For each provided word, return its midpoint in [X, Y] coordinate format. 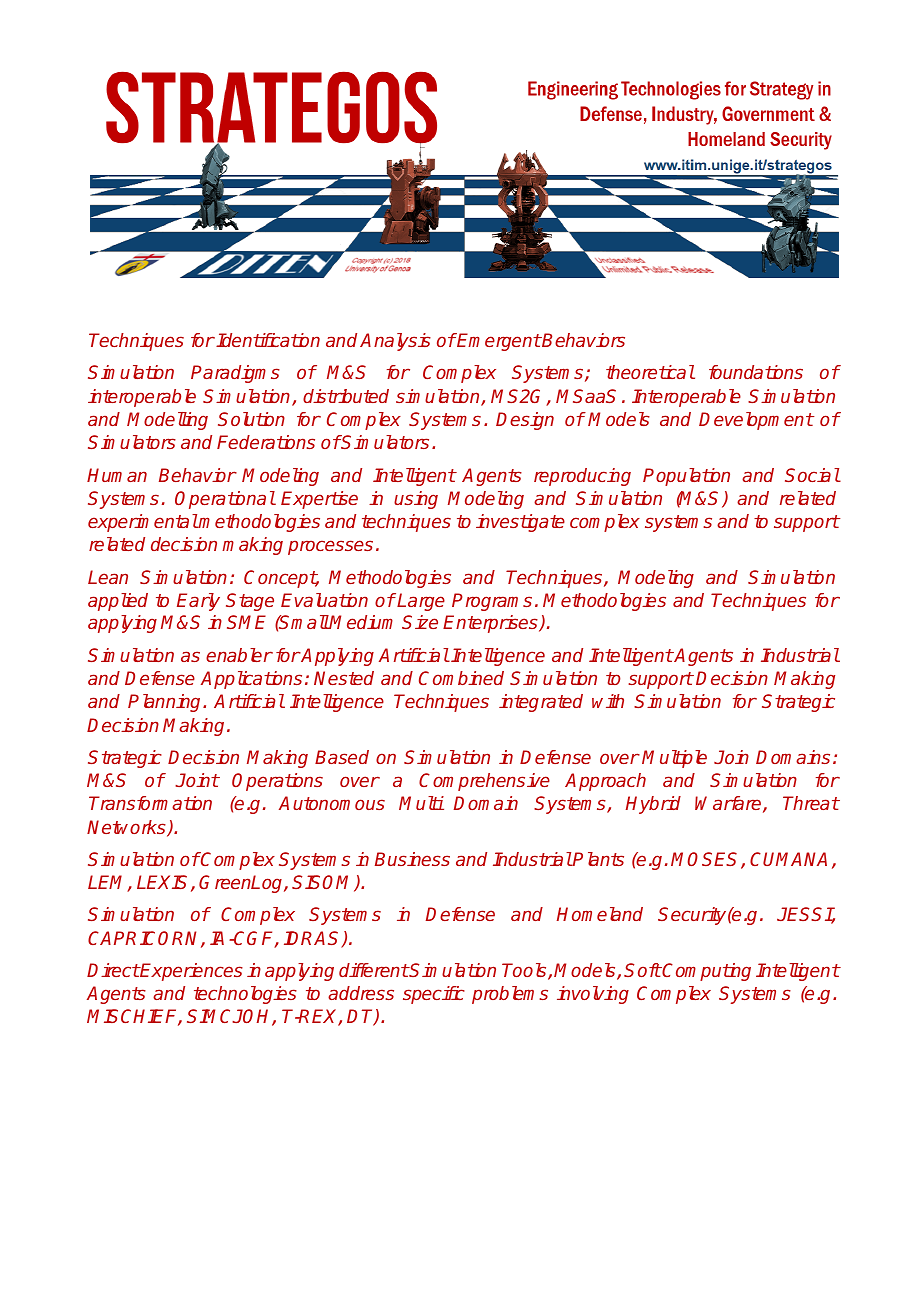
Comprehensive [484, 782]
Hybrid [653, 805]
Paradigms [235, 374]
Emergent [498, 342]
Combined [461, 678]
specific [434, 995]
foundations [756, 372]
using [416, 500]
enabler [239, 655]
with [608, 701]
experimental [143, 523]
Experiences [191, 972]
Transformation [150, 803]
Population [686, 477]
